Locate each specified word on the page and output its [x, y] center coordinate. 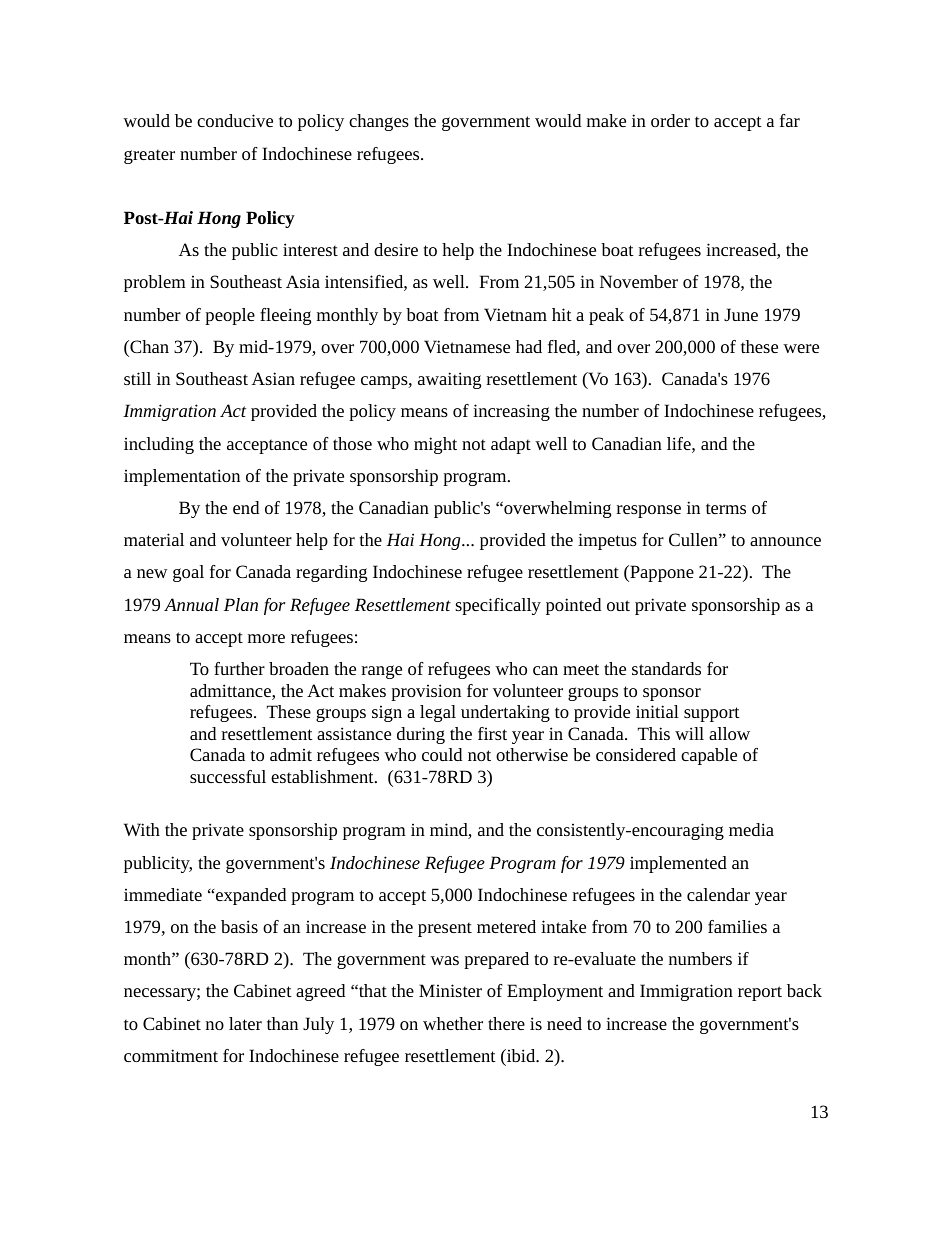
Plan [241, 604]
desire [396, 249]
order [670, 120]
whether [453, 1023]
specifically [498, 606]
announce [785, 541]
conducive [235, 120]
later [245, 1023]
